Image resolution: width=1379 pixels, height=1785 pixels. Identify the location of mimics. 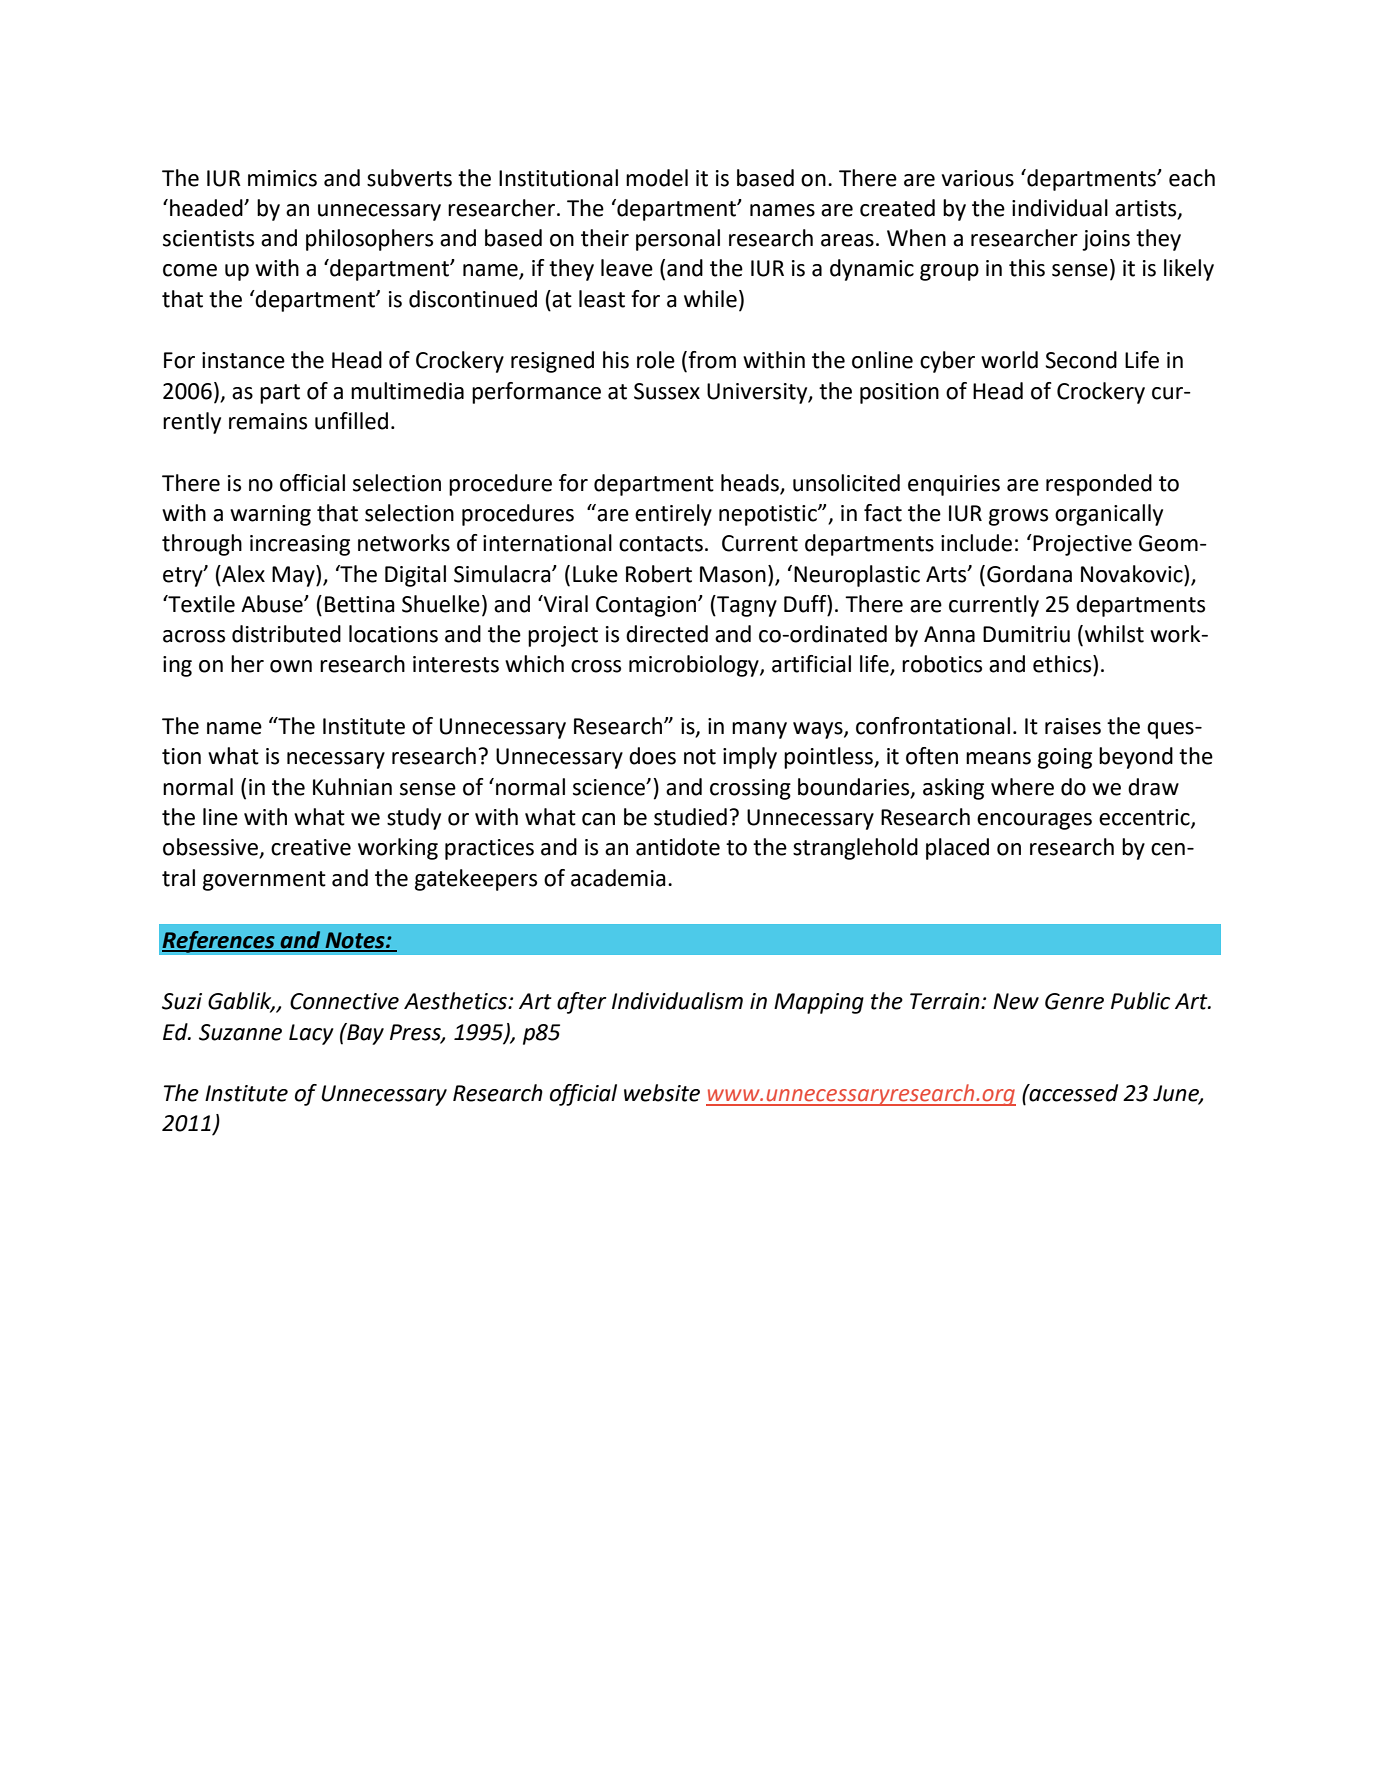
(282, 178).
